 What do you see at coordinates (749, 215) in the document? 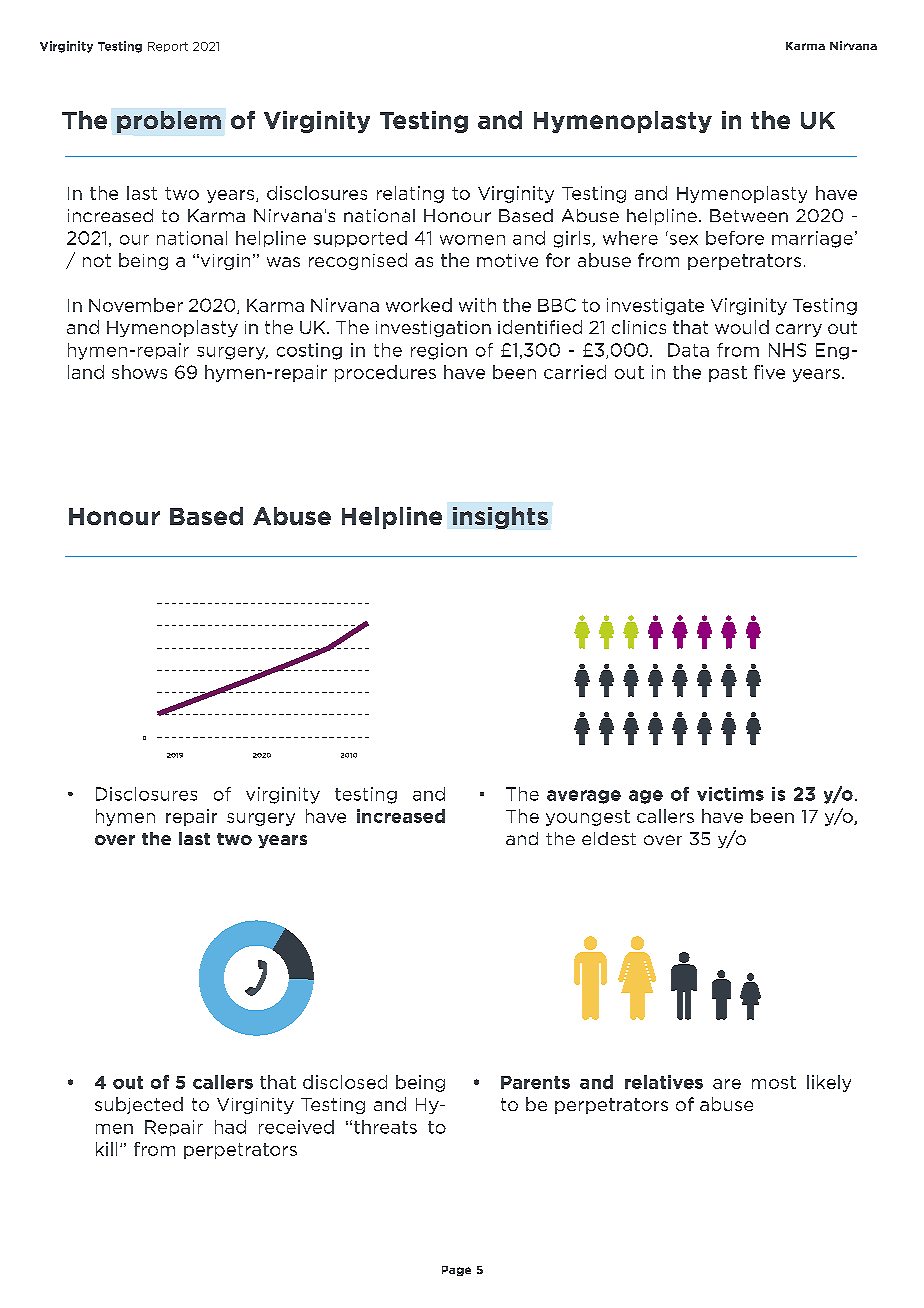
I see `Between` at bounding box center [749, 215].
